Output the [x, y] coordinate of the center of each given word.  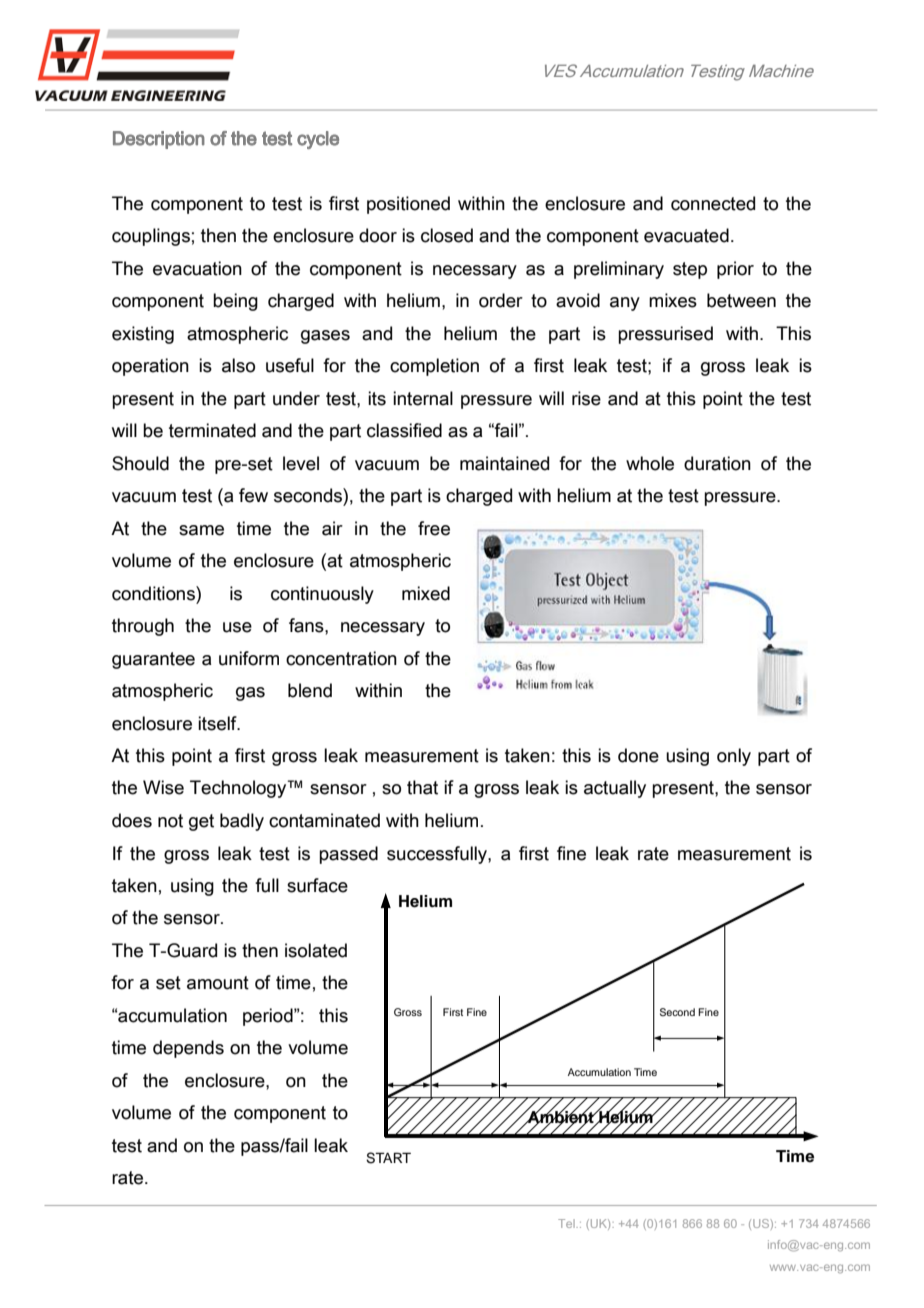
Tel [567, 1223]
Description [159, 140]
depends [188, 1049]
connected [713, 203]
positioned [408, 205]
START [388, 1158]
